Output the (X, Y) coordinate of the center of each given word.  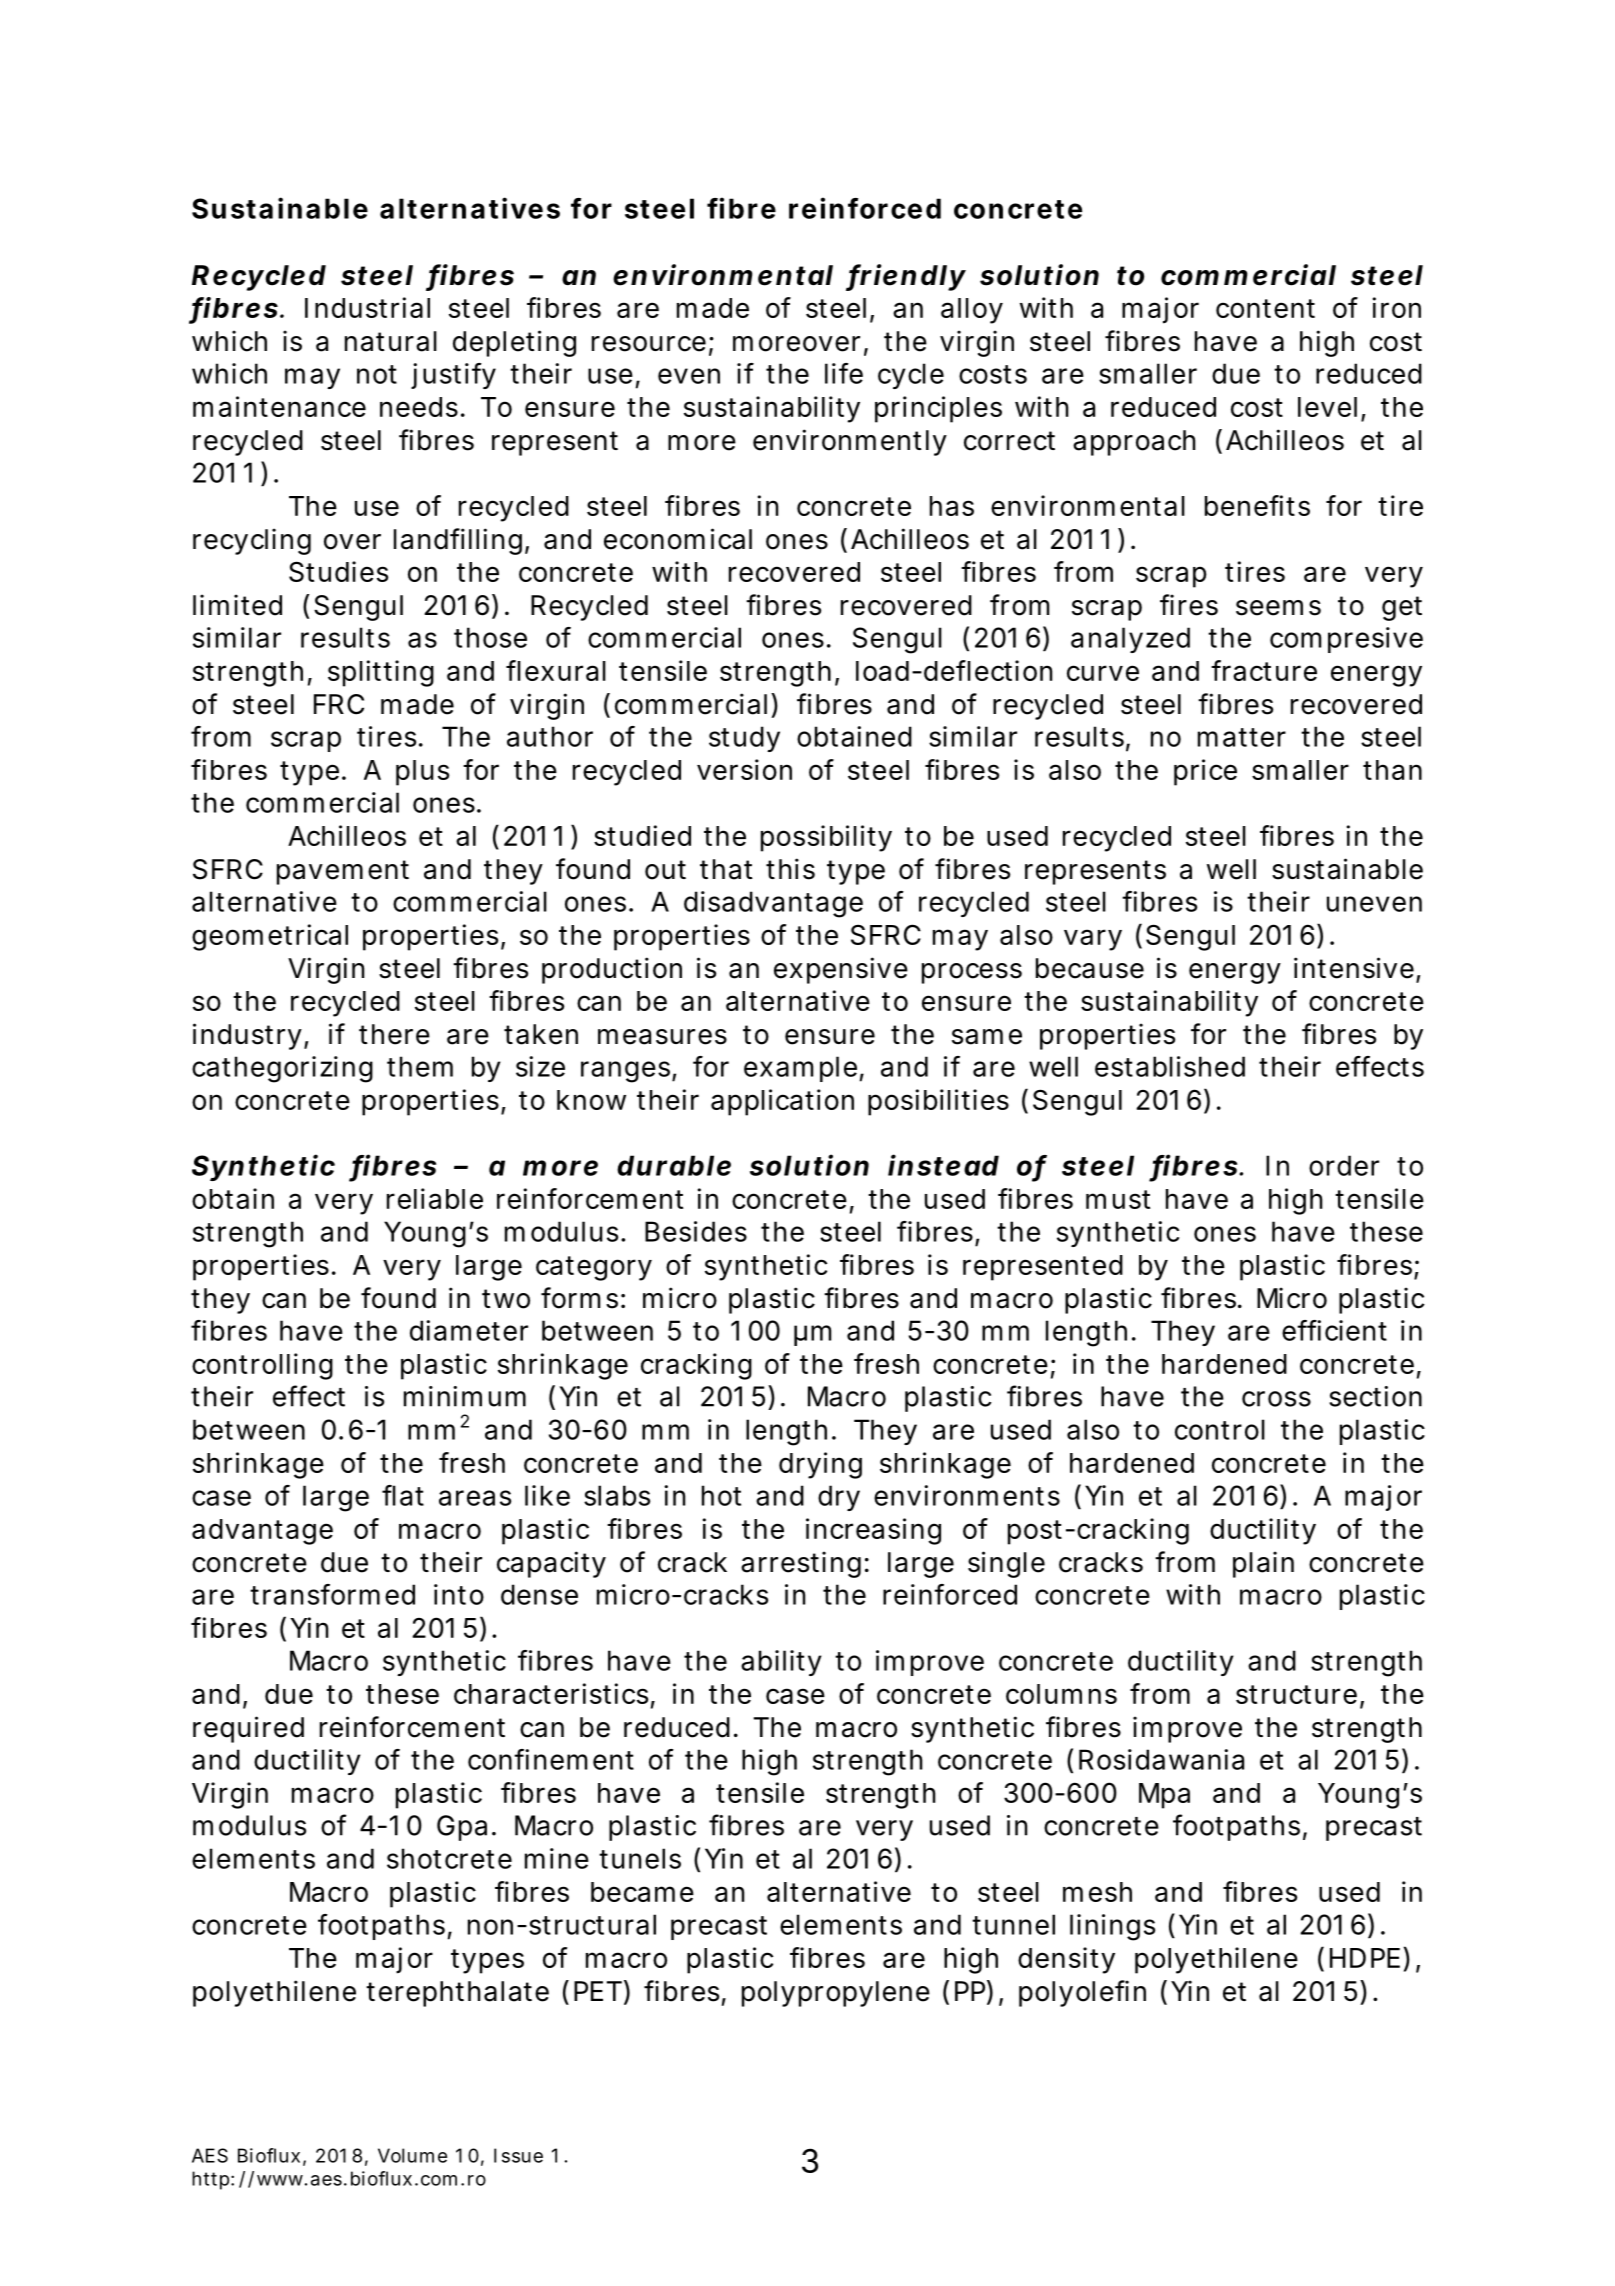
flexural (556, 670)
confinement (551, 1759)
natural (391, 341)
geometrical (270, 937)
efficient (1334, 1330)
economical (678, 539)
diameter (469, 1330)
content (1265, 308)
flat (403, 1495)
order (1344, 1165)
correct (1009, 441)
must (1118, 1199)
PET (596, 1991)
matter (1242, 737)
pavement (343, 872)
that (726, 869)
